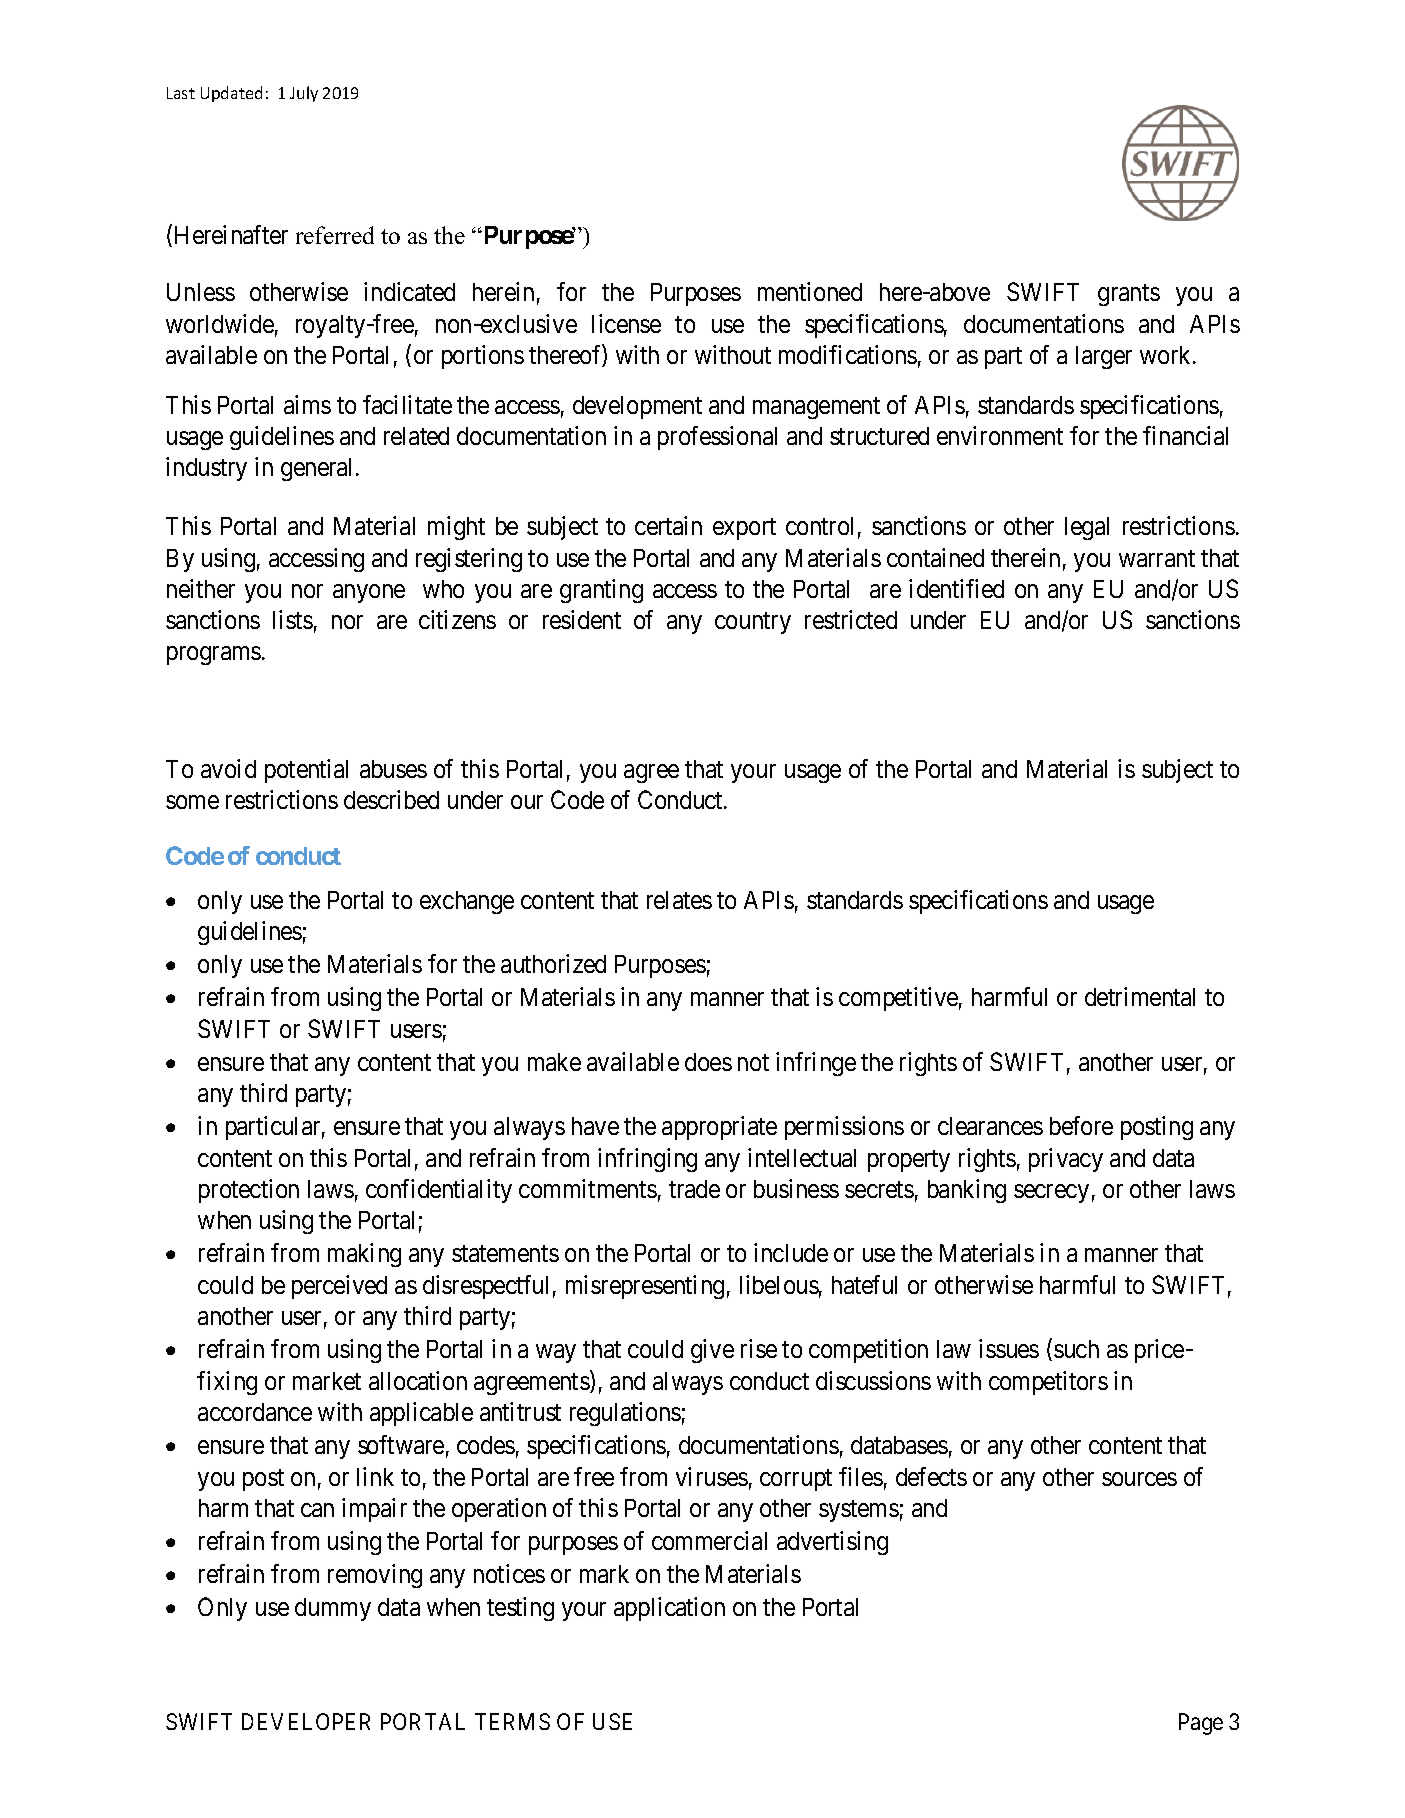  What do you see at coordinates (810, 291) in the page?
I see `mentioned` at bounding box center [810, 291].
